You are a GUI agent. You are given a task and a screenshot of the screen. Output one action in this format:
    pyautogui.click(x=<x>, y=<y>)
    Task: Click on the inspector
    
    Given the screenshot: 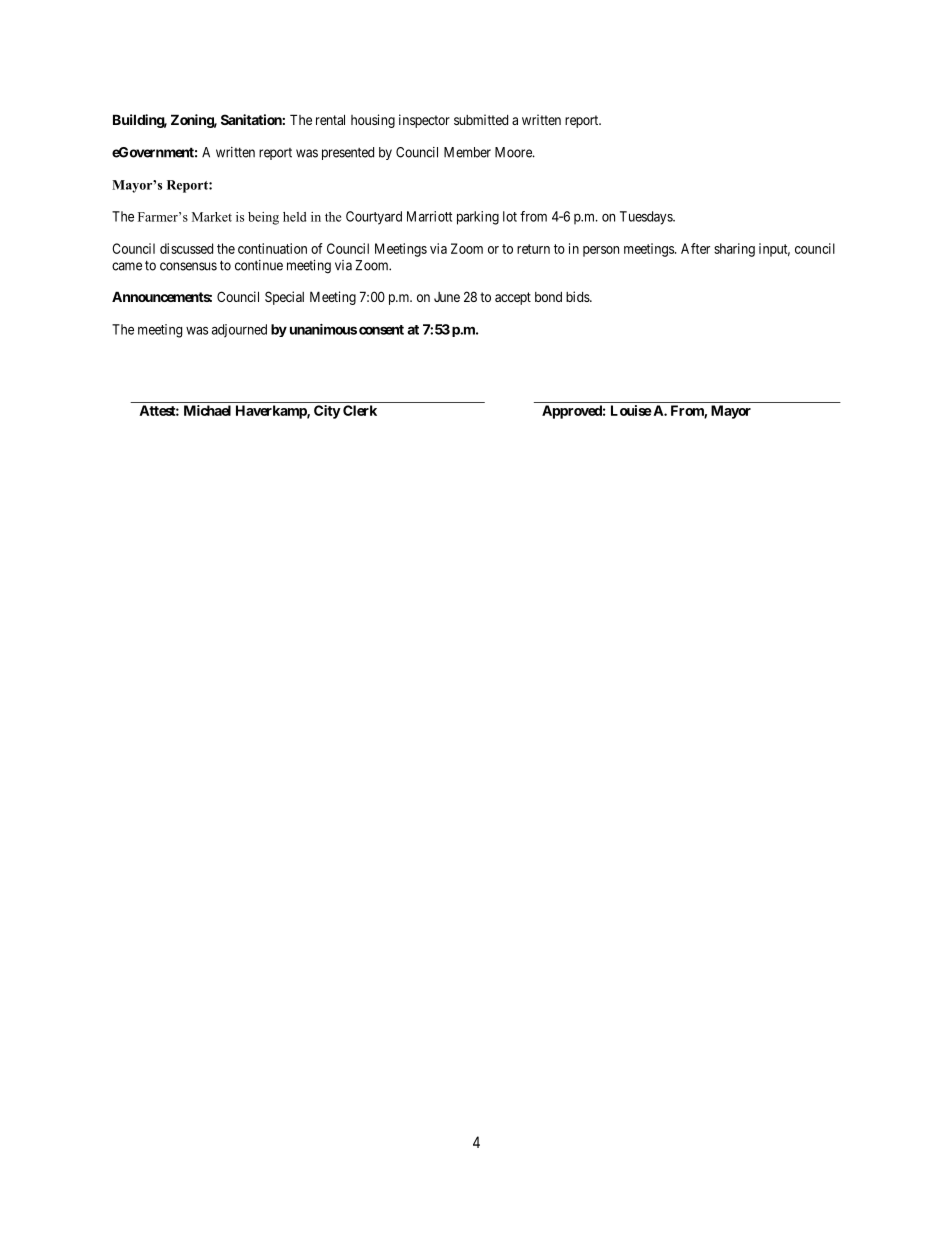 What is the action you would take?
    pyautogui.click(x=424, y=121)
